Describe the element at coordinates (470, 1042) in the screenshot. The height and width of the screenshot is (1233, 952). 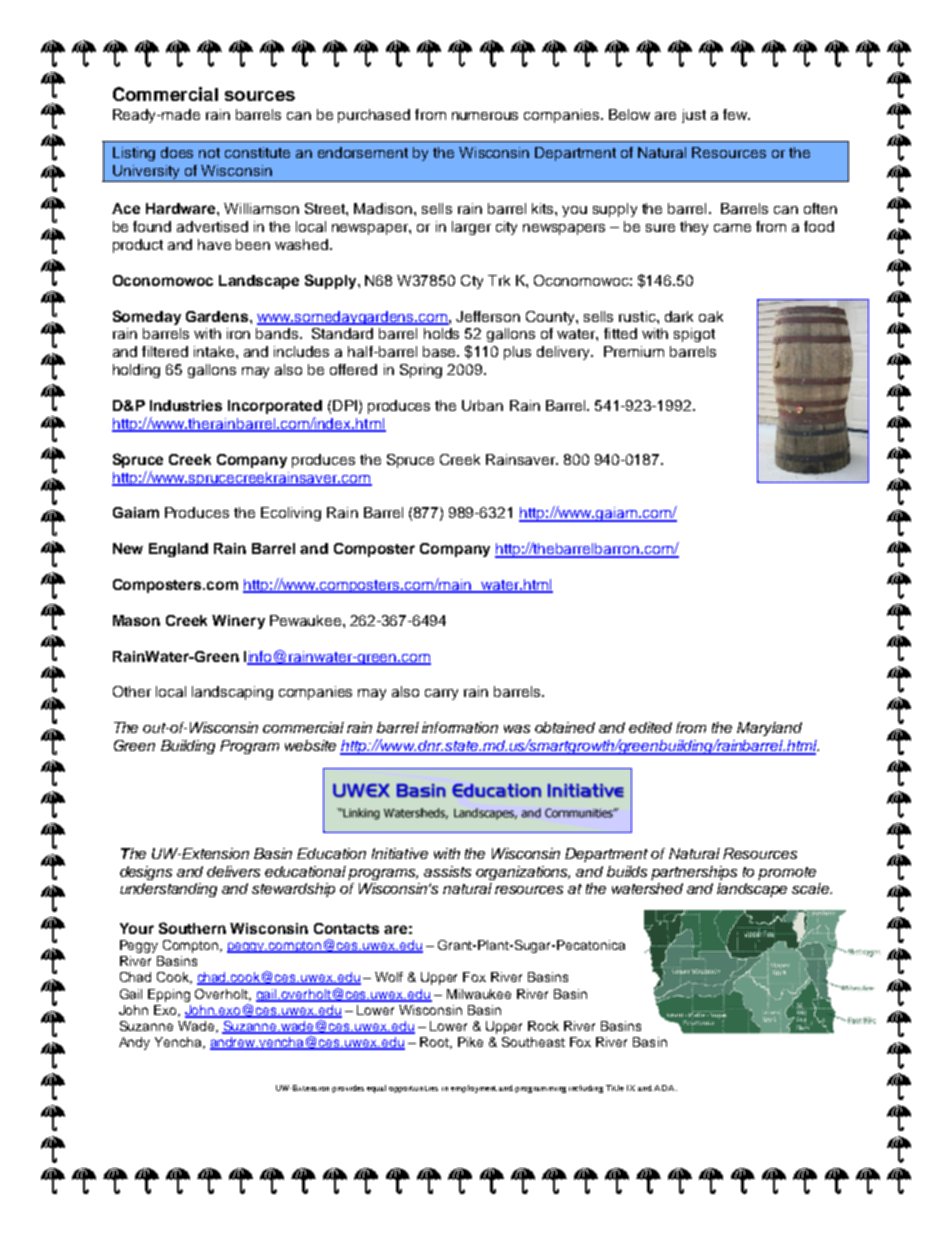
I see `Pike` at that location.
